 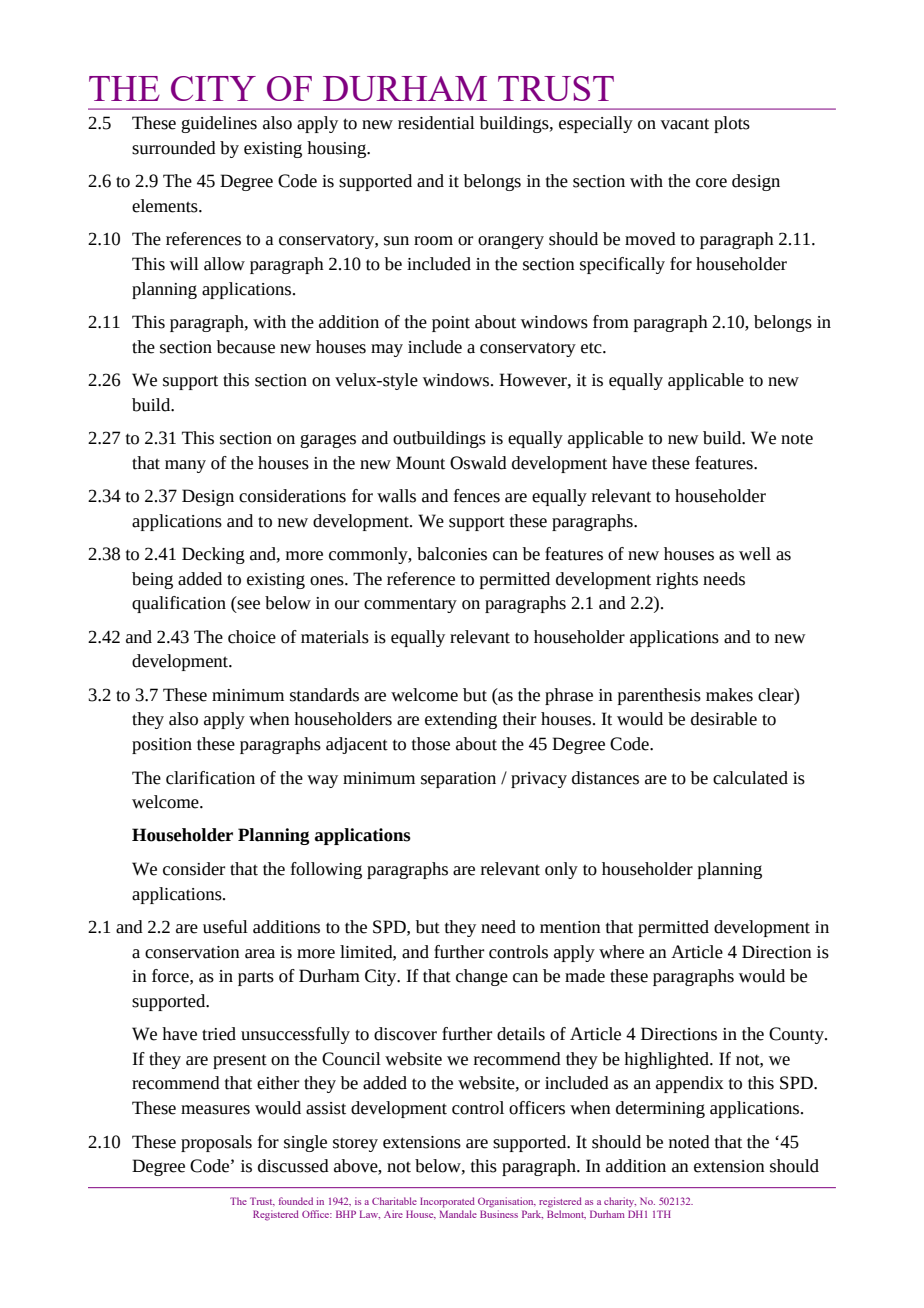 I want to click on residential, so click(x=436, y=123).
